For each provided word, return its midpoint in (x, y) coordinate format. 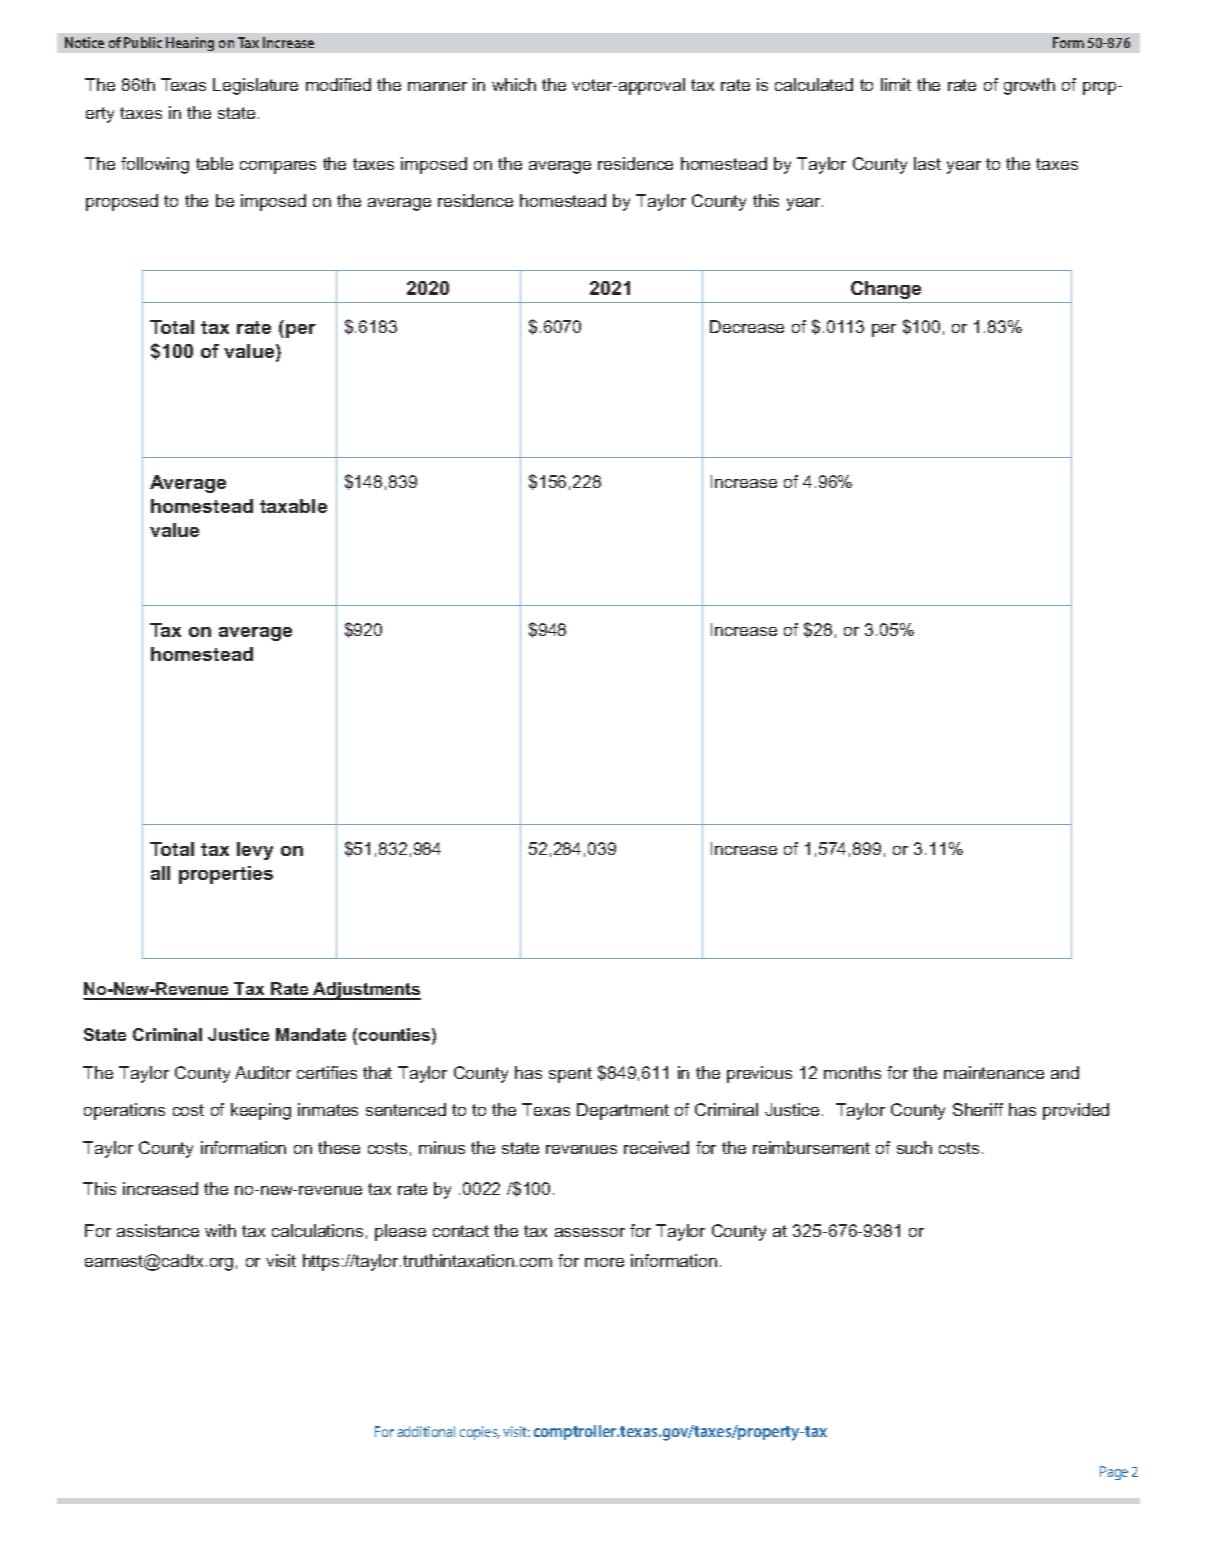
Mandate (311, 1034)
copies (480, 1433)
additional (426, 1431)
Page (1114, 1473)
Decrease (747, 326)
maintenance (994, 1072)
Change (886, 290)
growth (1029, 86)
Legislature (255, 86)
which (514, 84)
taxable (293, 506)
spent (570, 1075)
